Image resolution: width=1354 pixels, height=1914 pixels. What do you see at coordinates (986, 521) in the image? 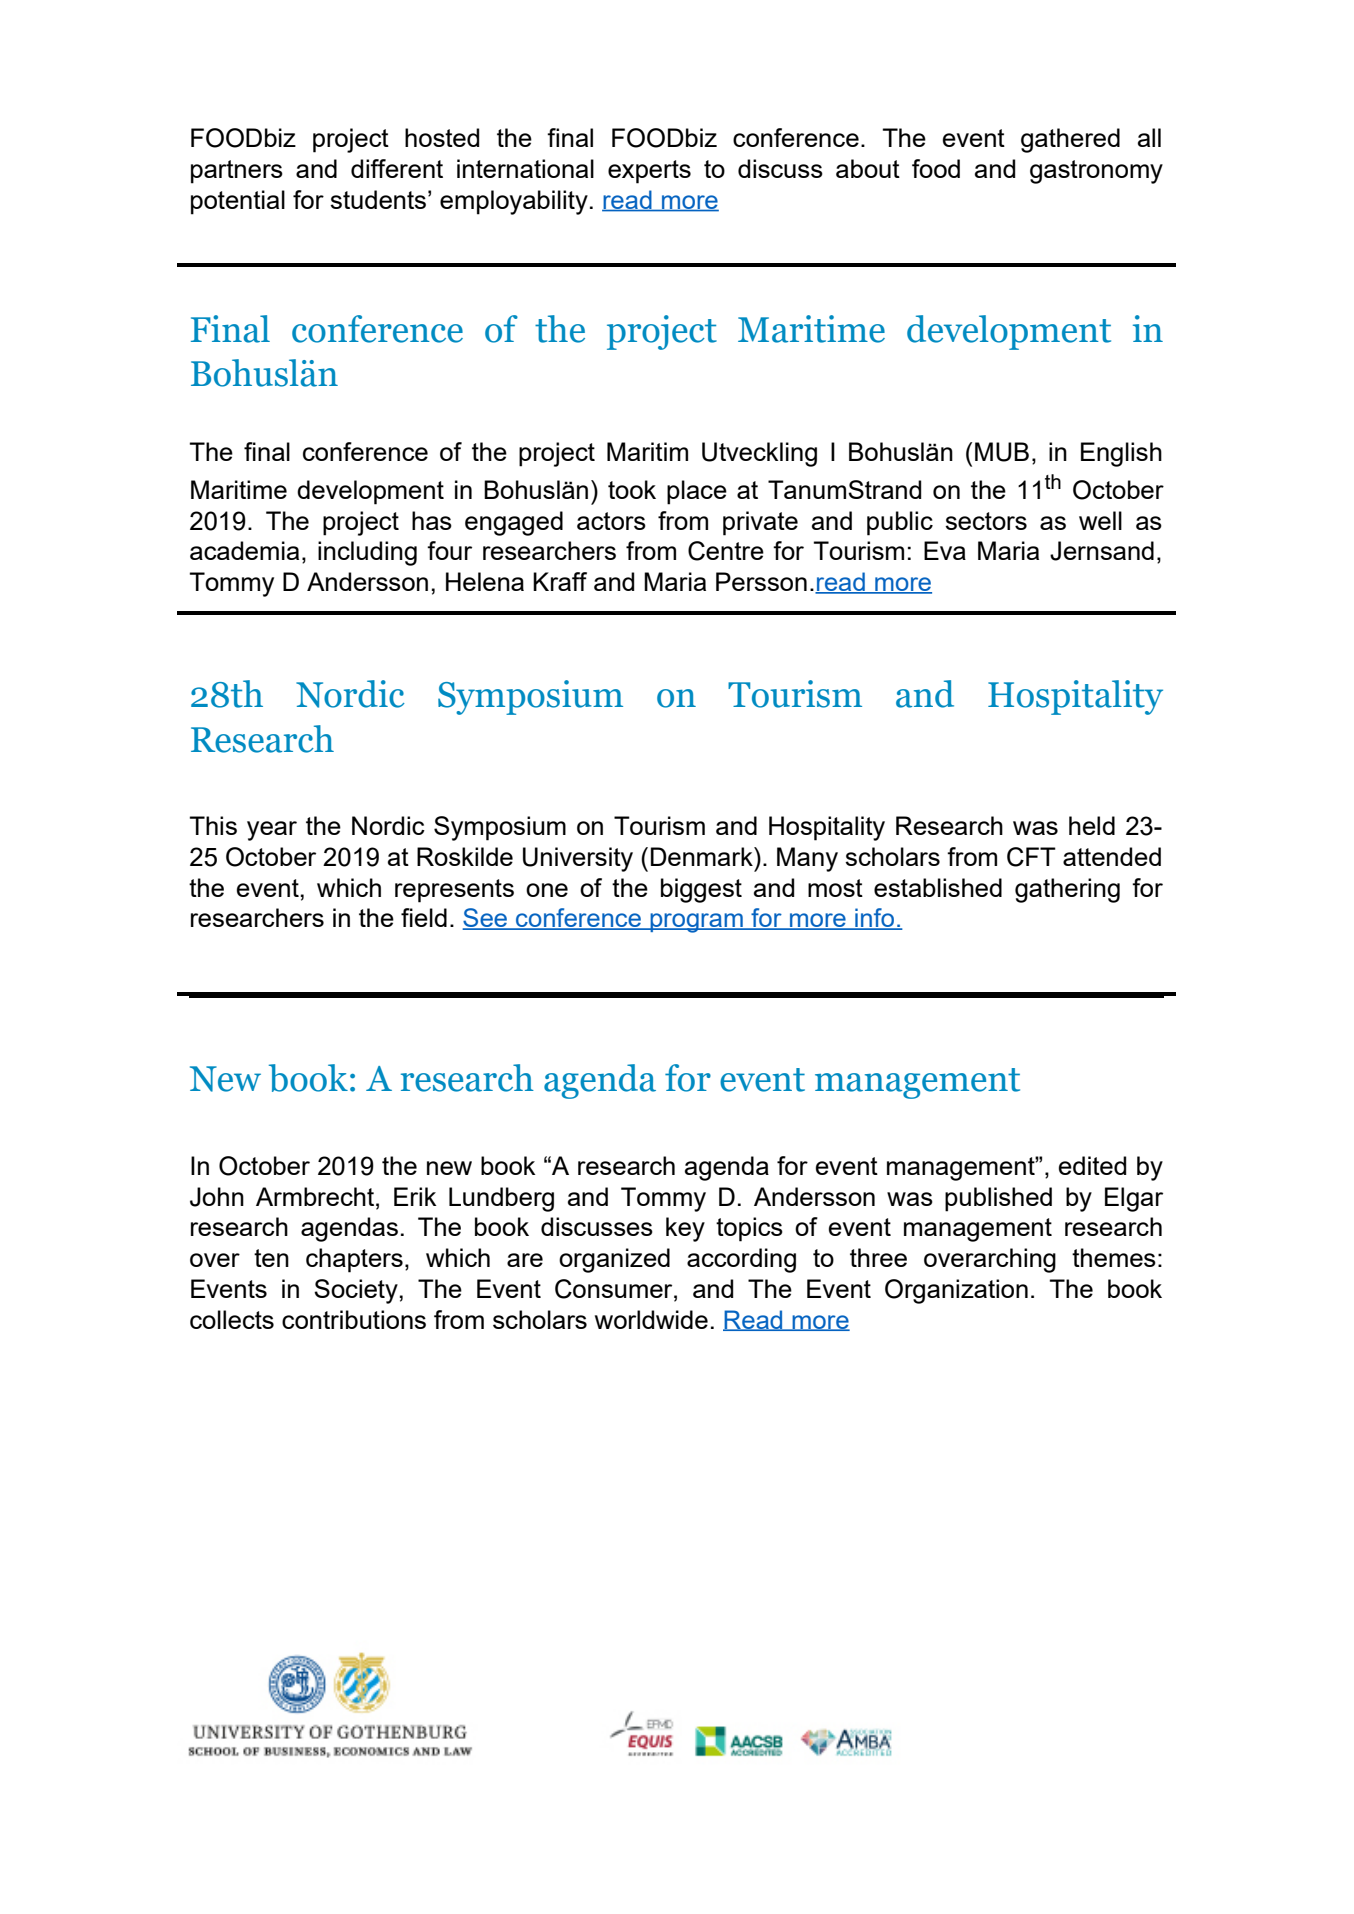
I see `sectors` at bounding box center [986, 521].
